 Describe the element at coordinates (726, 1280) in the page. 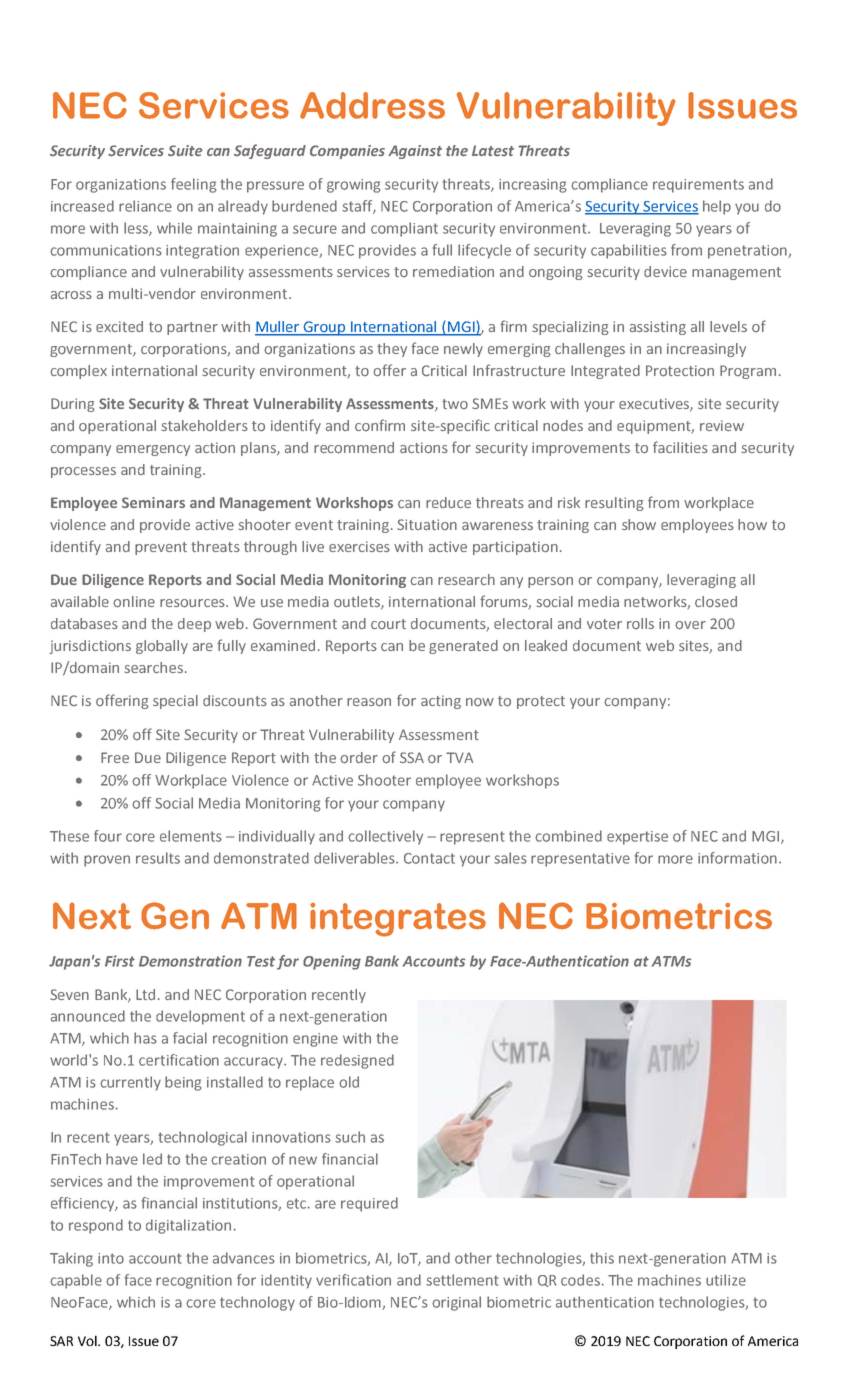

I see `utilize` at that location.
